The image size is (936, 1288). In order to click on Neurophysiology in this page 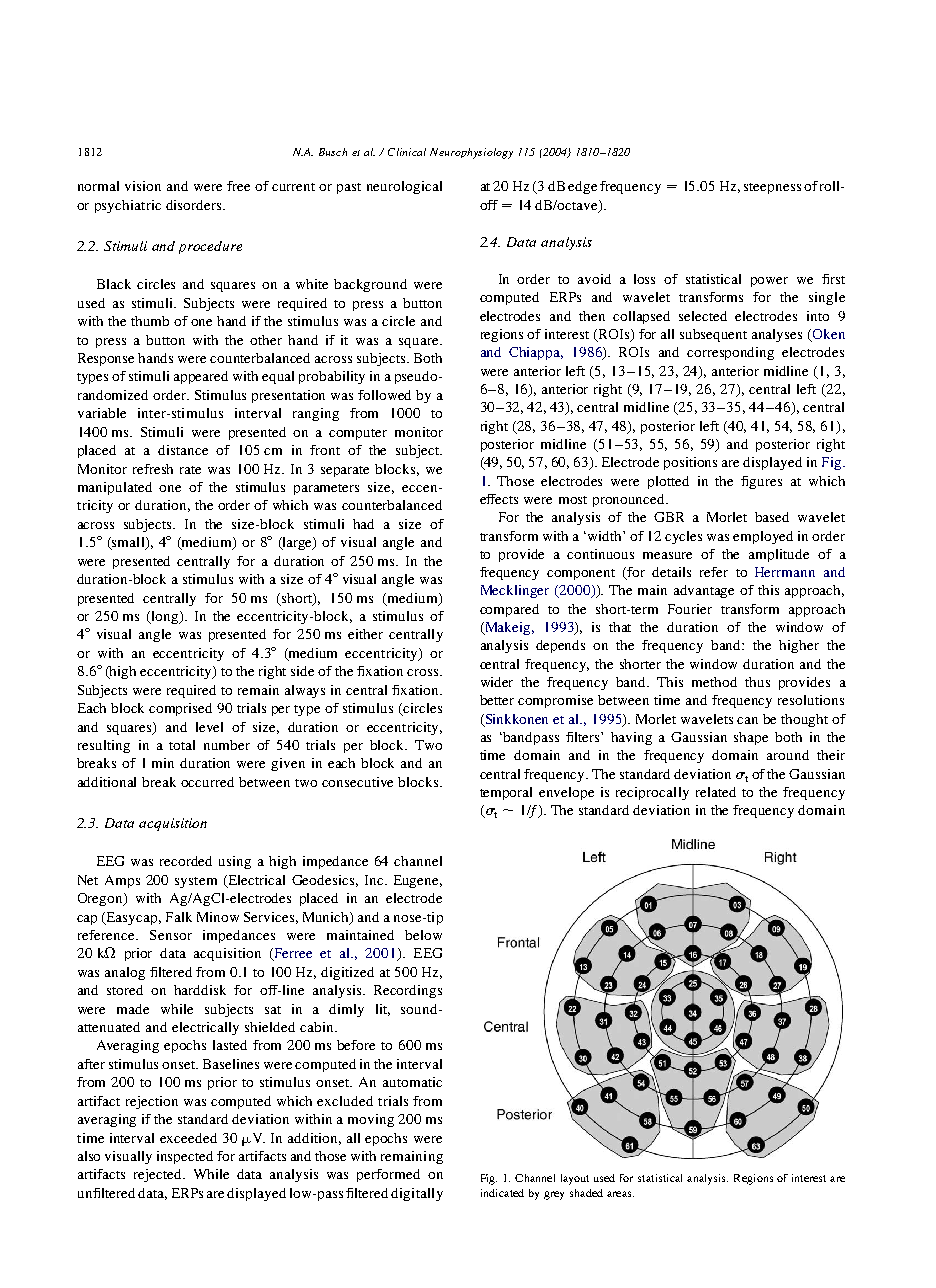, I will do `click(471, 153)`.
